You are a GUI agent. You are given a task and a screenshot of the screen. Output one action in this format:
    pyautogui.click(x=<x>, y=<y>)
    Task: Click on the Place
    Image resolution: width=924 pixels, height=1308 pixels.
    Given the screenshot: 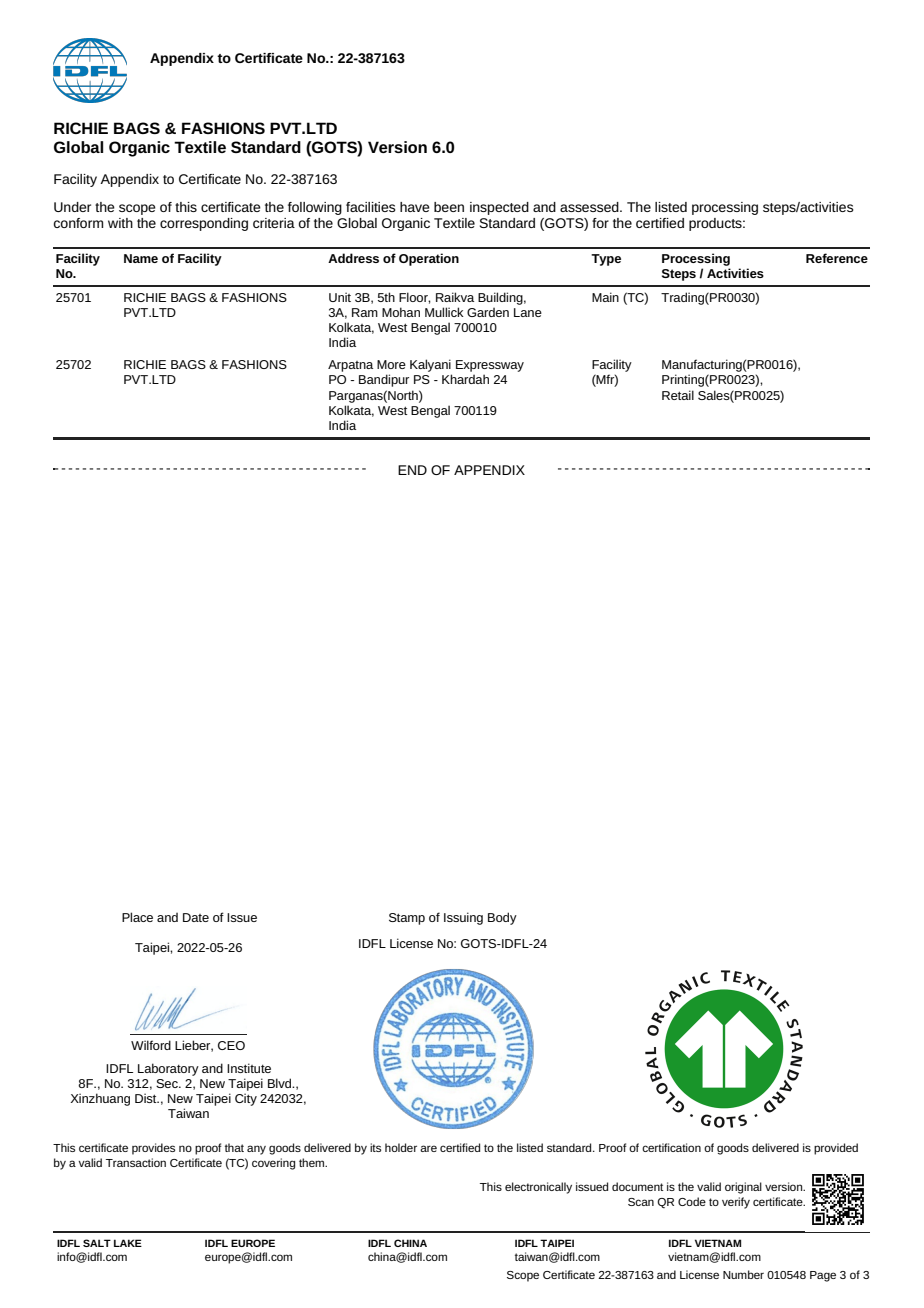 What is the action you would take?
    pyautogui.click(x=137, y=917)
